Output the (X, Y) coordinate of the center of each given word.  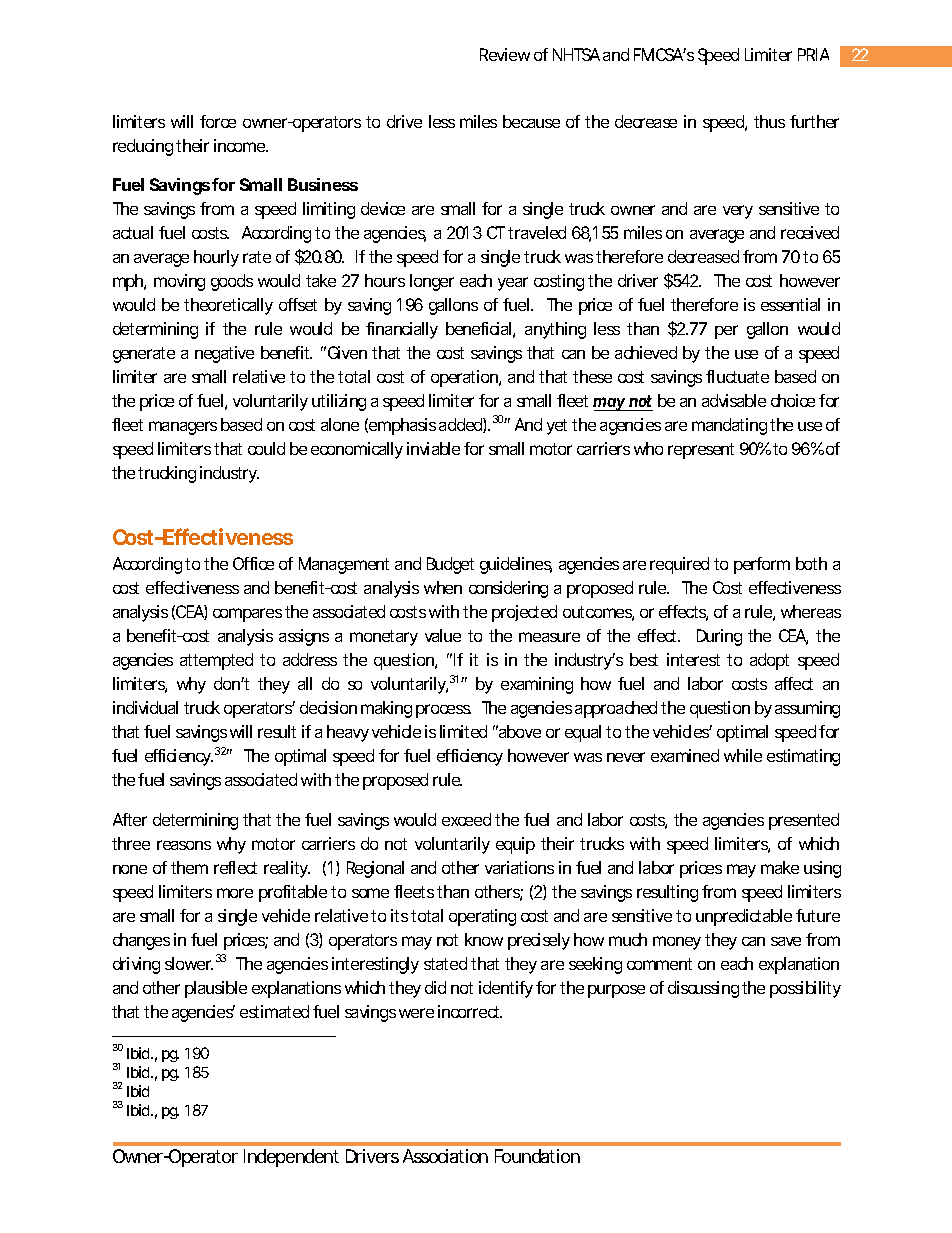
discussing (703, 989)
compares (247, 615)
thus (769, 121)
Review (505, 54)
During (719, 637)
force (218, 121)
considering (508, 589)
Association (445, 1156)
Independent (291, 1158)
